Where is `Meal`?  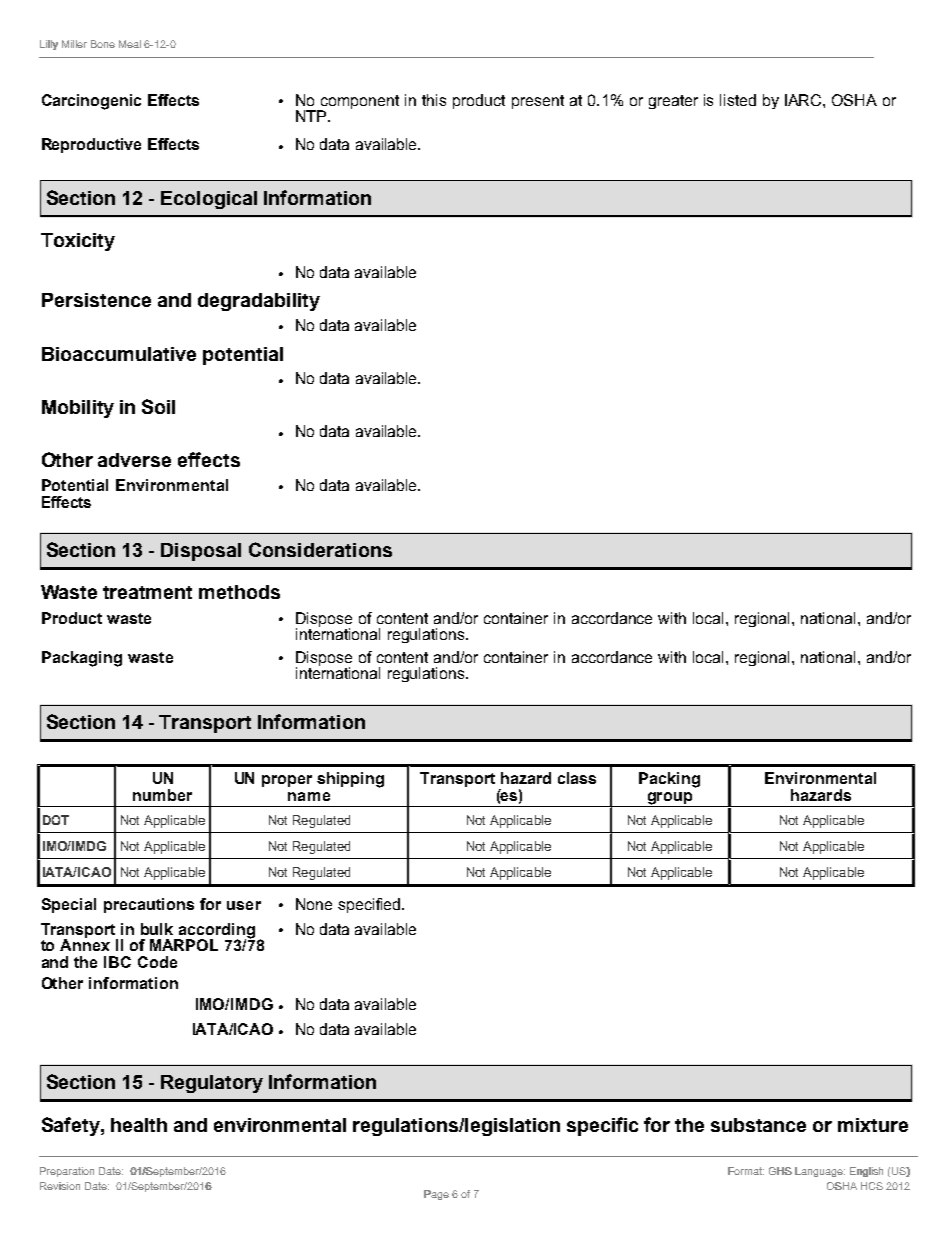 Meal is located at coordinates (130, 44).
